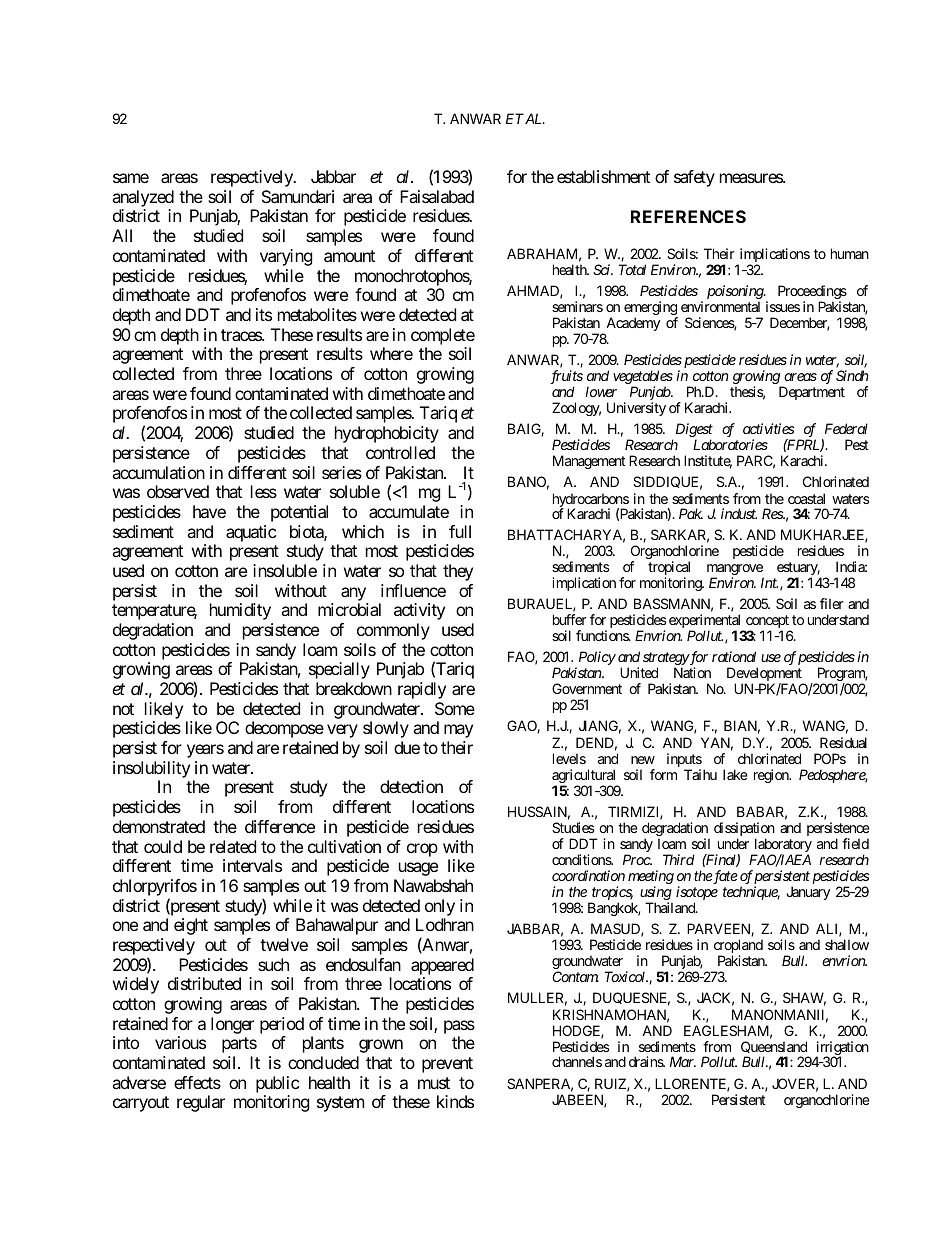 The image size is (952, 1233). I want to click on they, so click(458, 572).
